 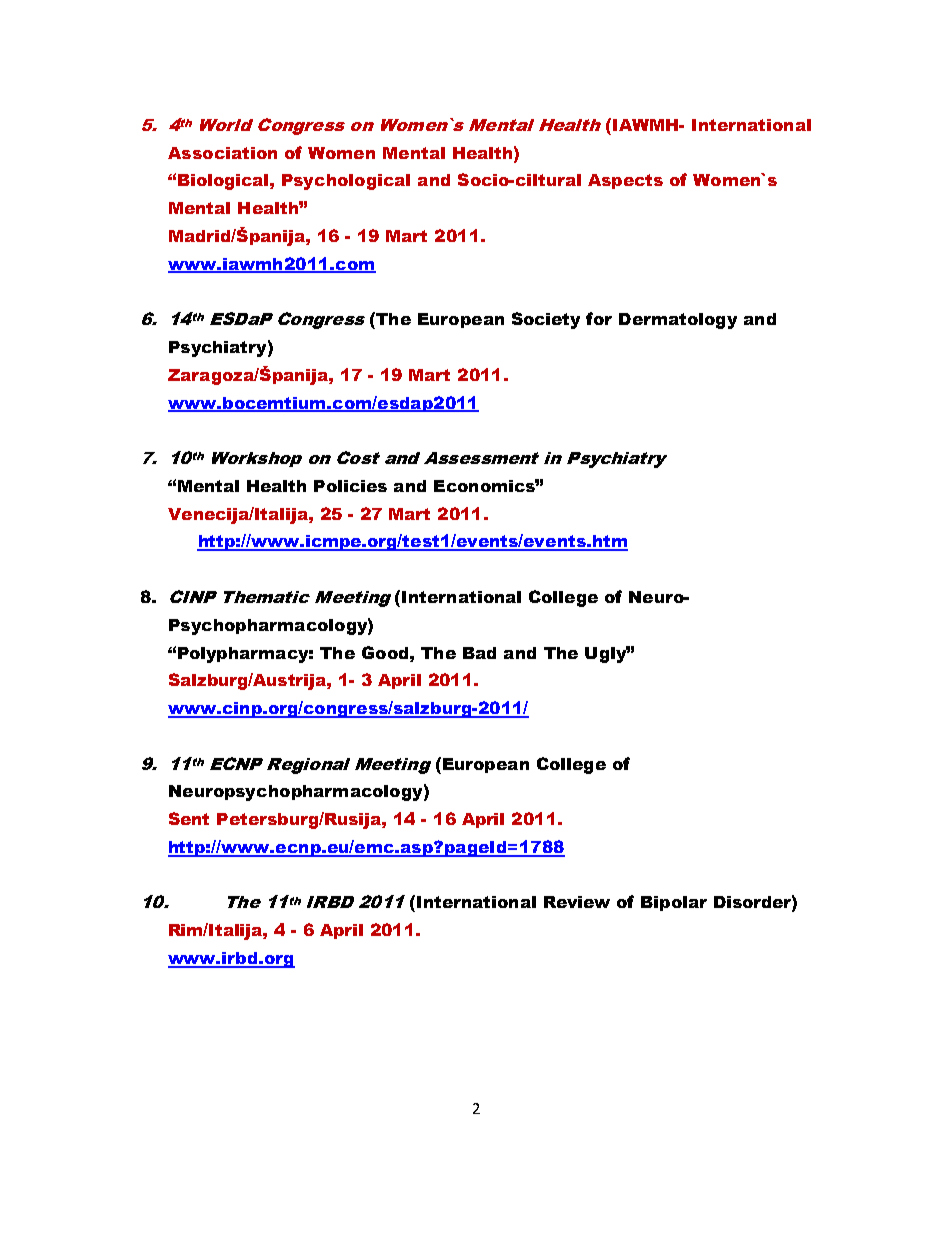 I want to click on Review, so click(x=577, y=902).
